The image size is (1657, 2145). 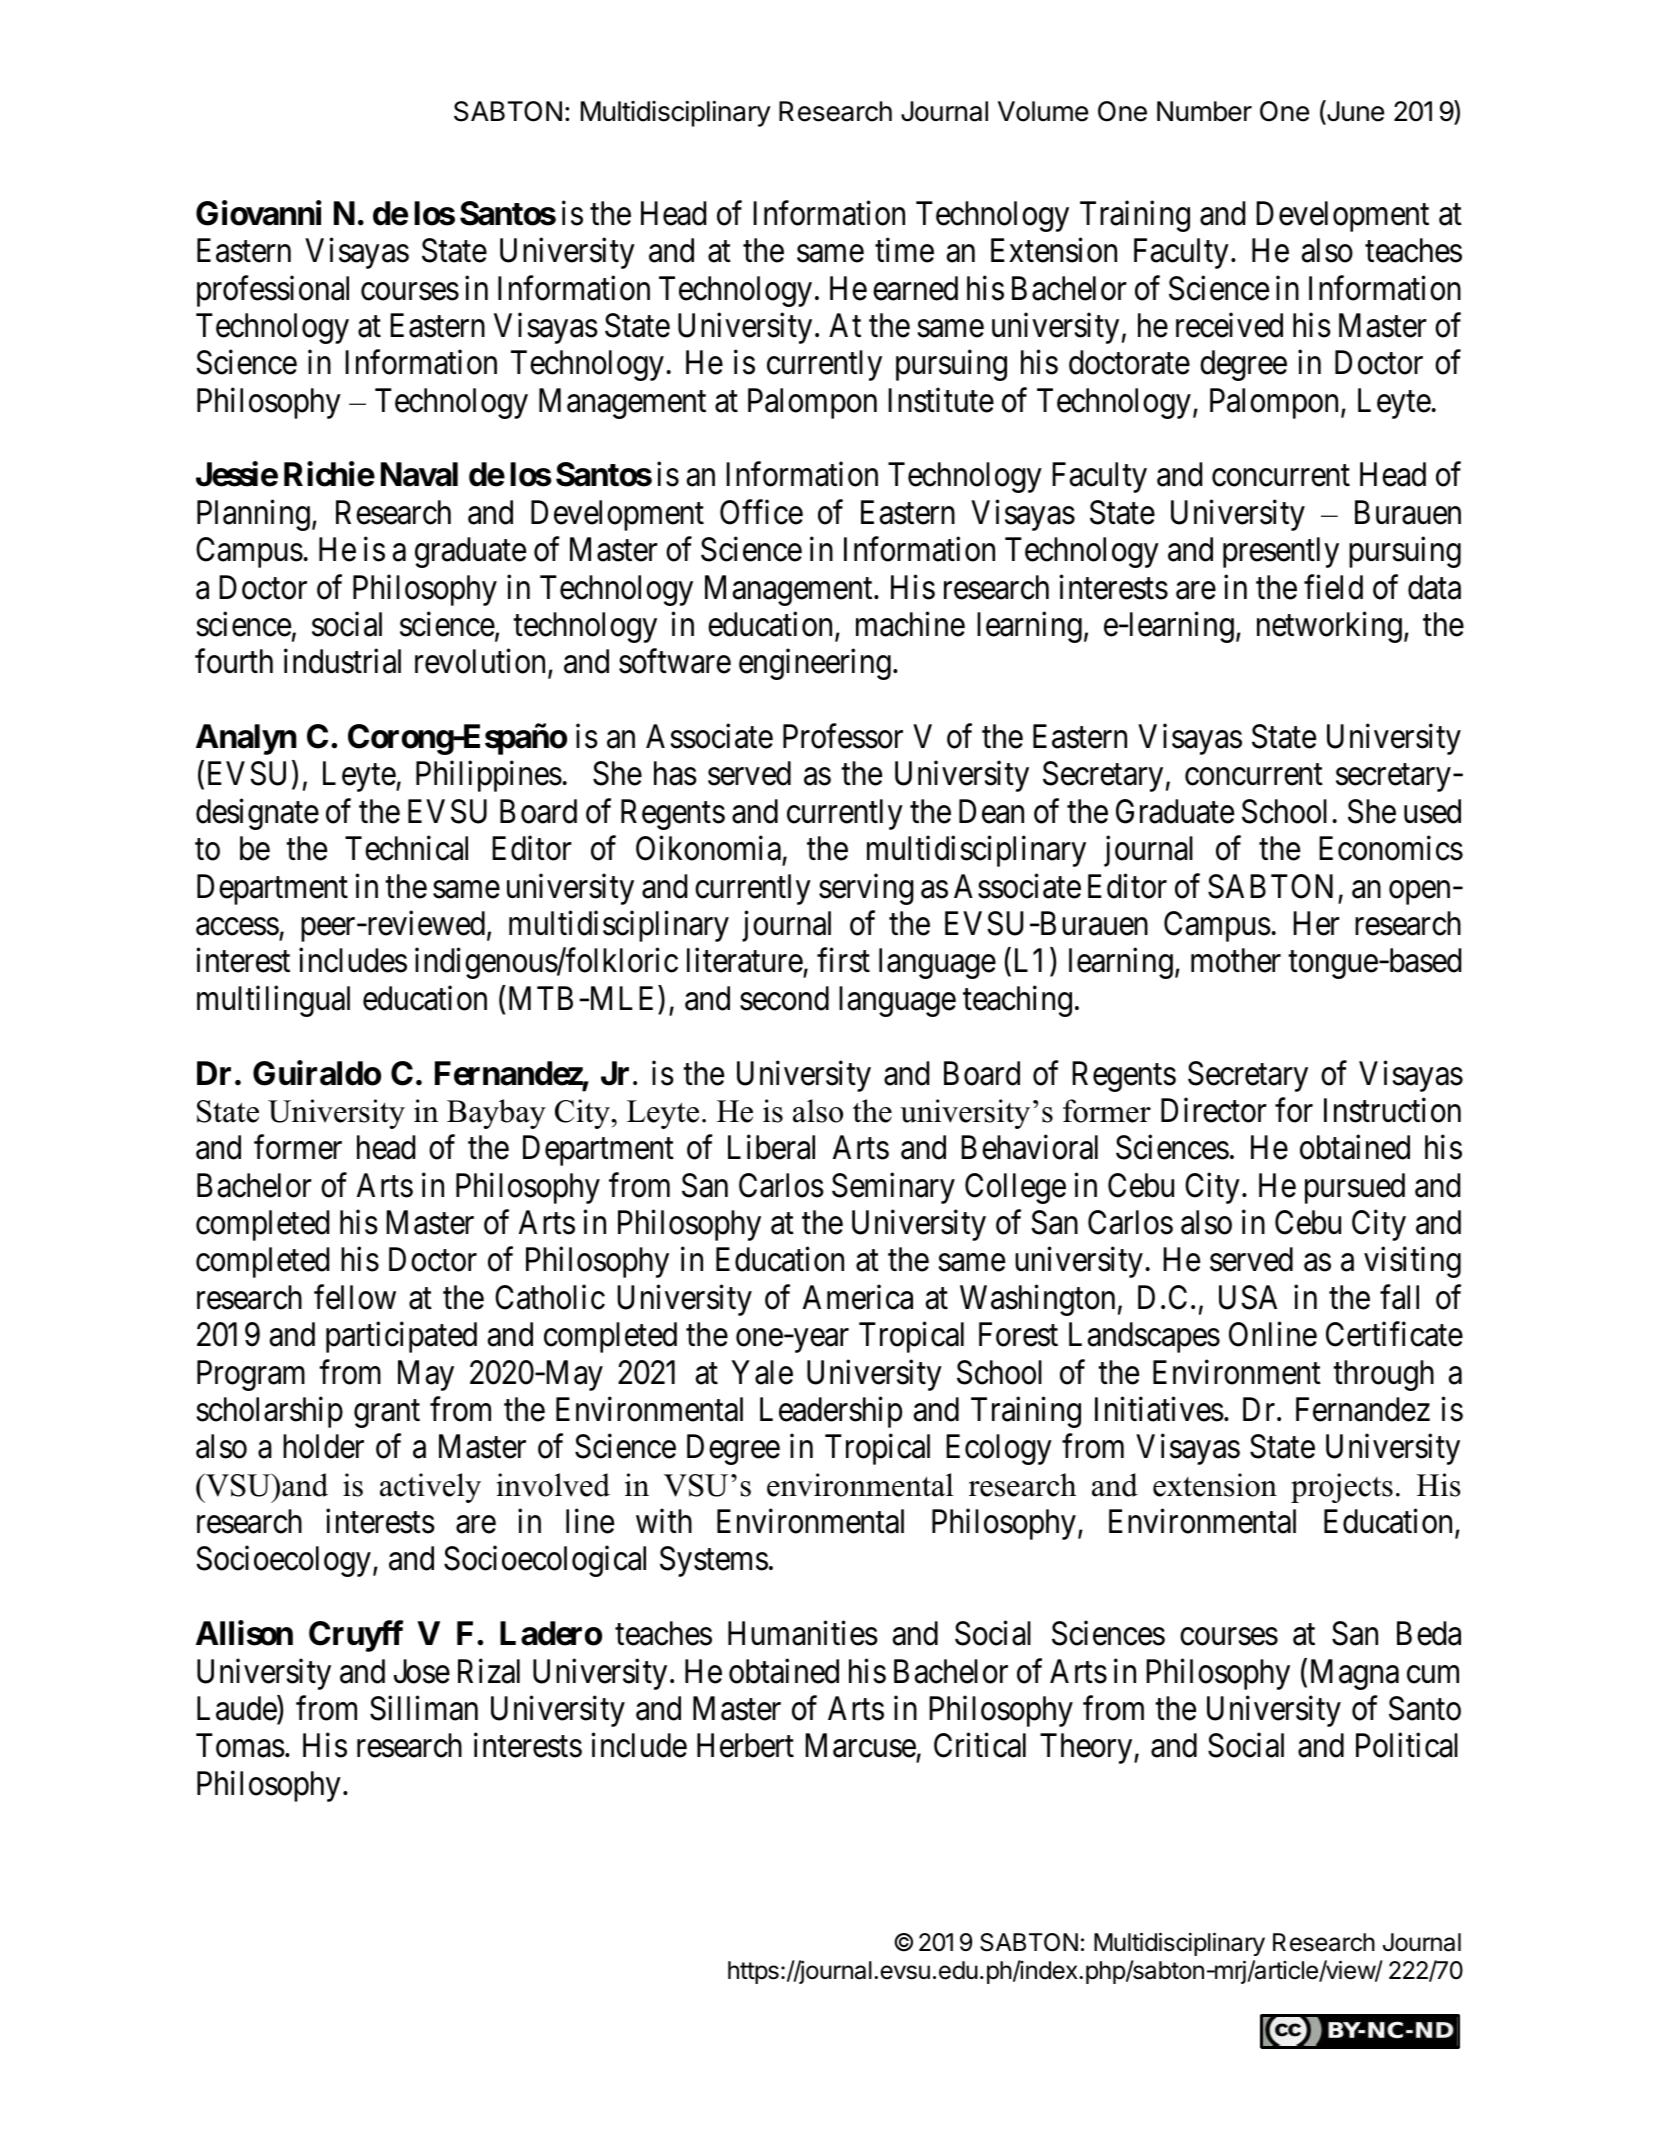 I want to click on time, so click(x=904, y=250).
